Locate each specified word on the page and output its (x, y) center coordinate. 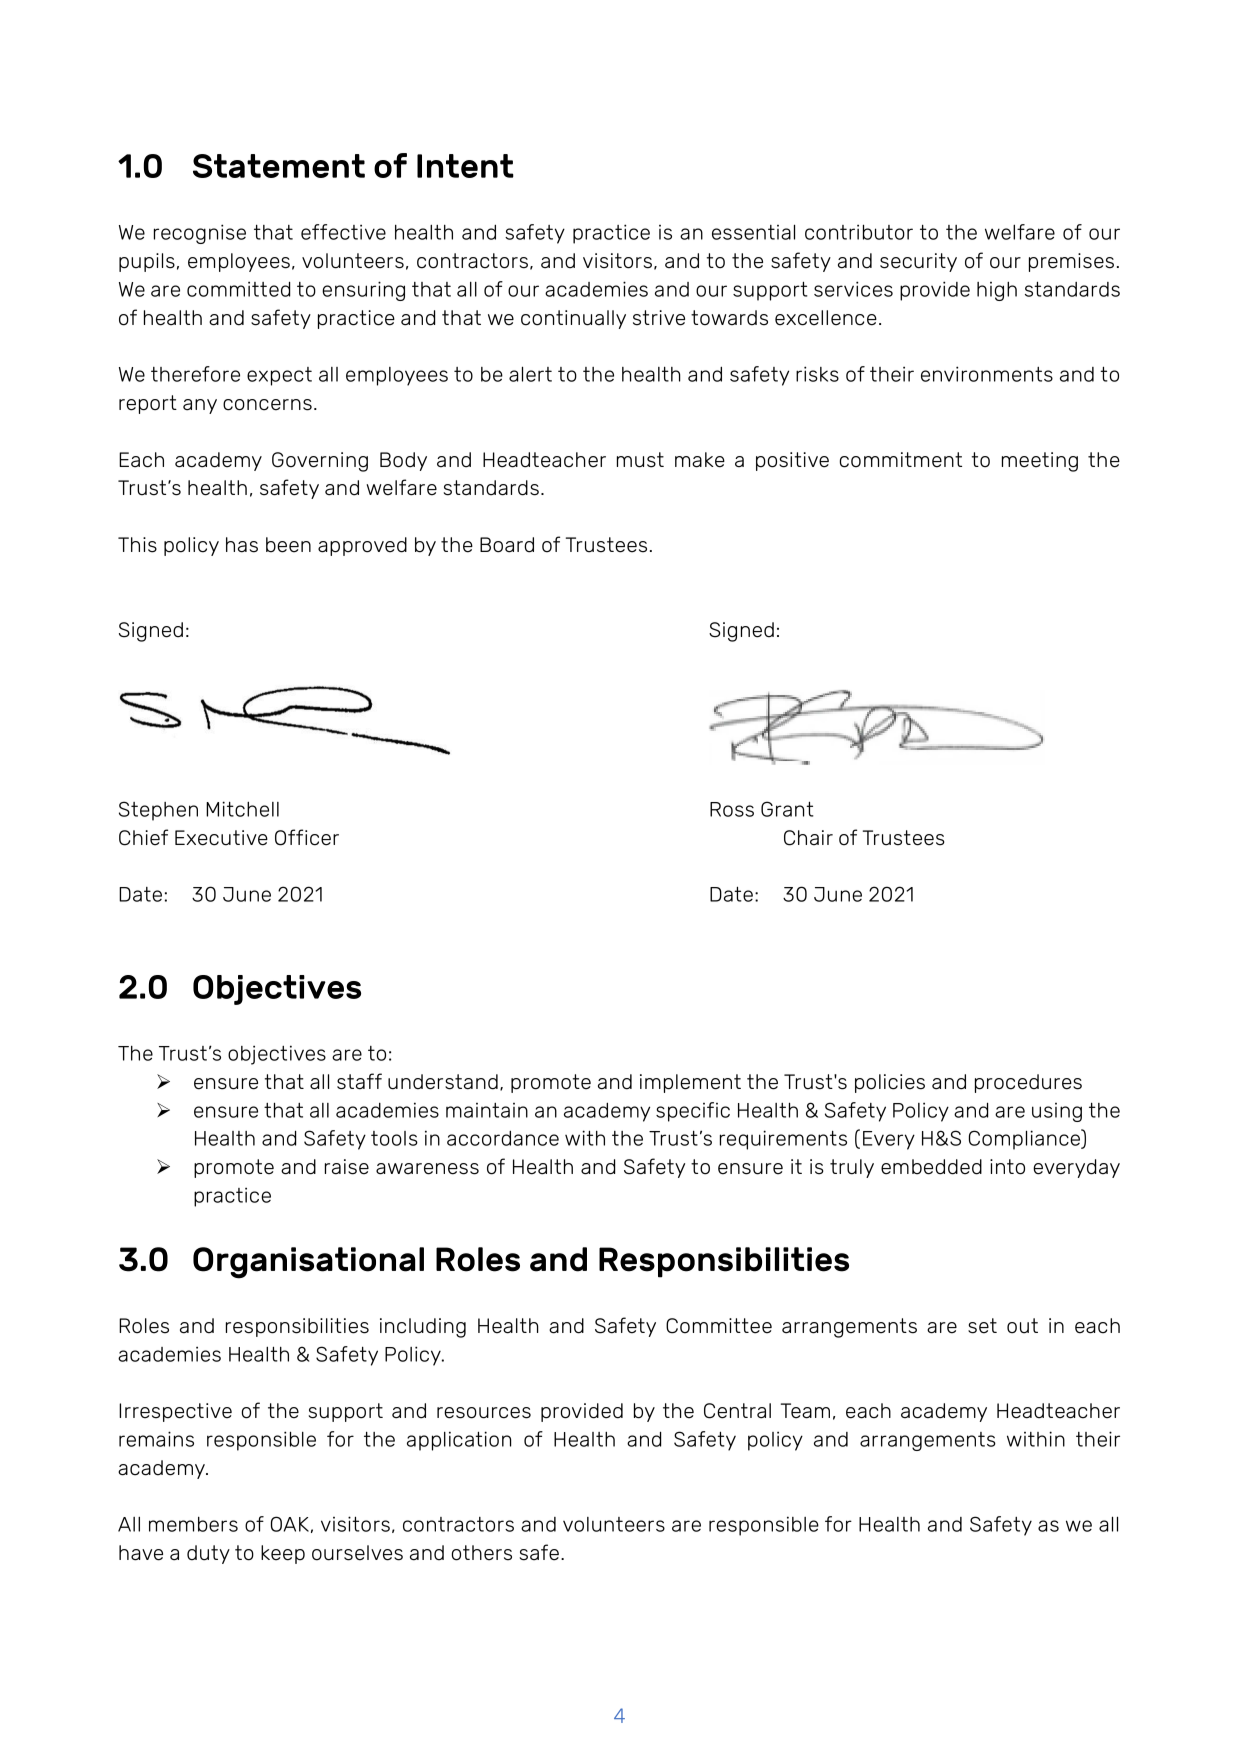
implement (690, 1083)
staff (359, 1081)
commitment (900, 460)
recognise (200, 234)
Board (507, 545)
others (481, 1553)
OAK (290, 1524)
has (242, 545)
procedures (1028, 1083)
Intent (465, 166)
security (918, 262)
